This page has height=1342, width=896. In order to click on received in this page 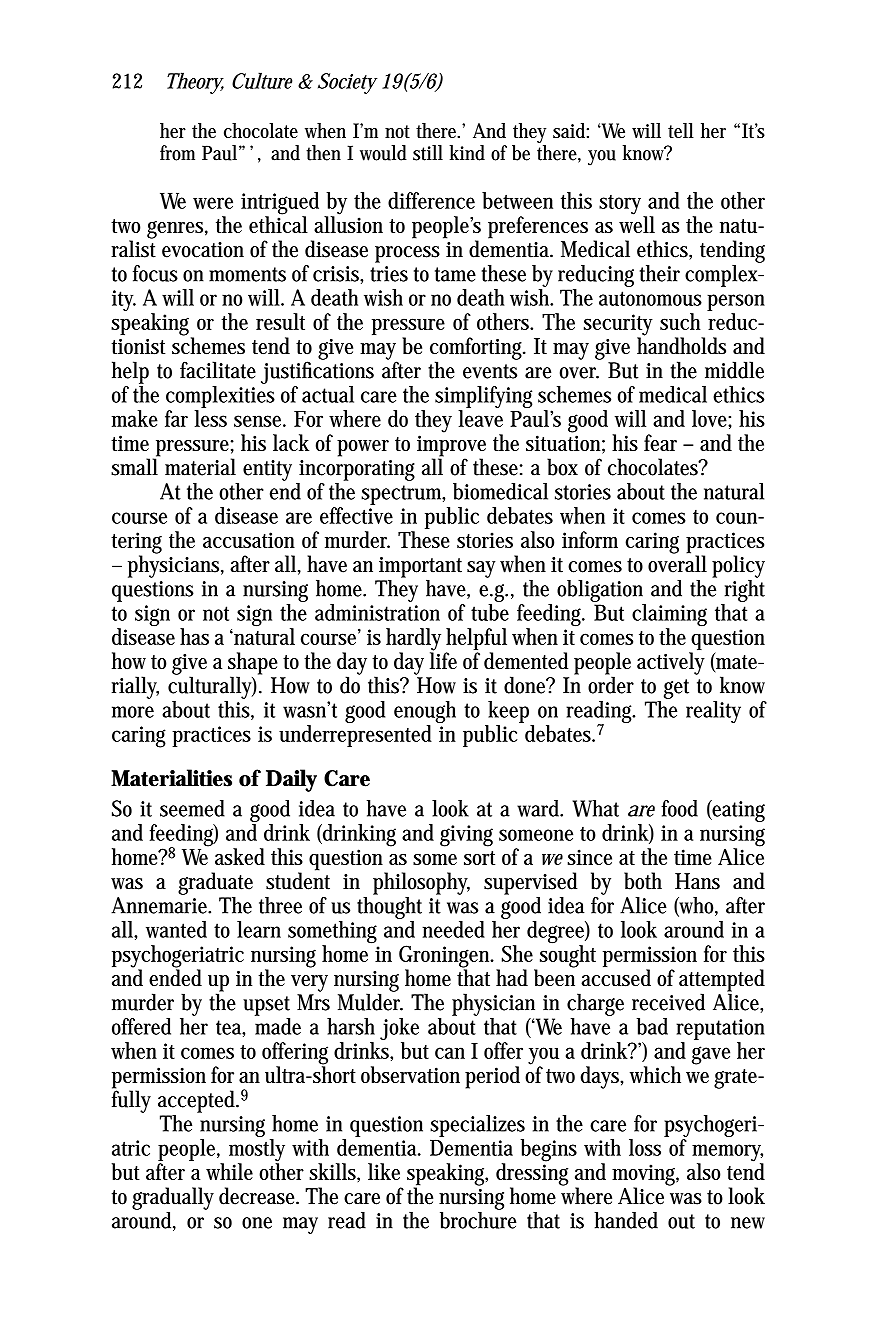, I will do `click(668, 1002)`.
